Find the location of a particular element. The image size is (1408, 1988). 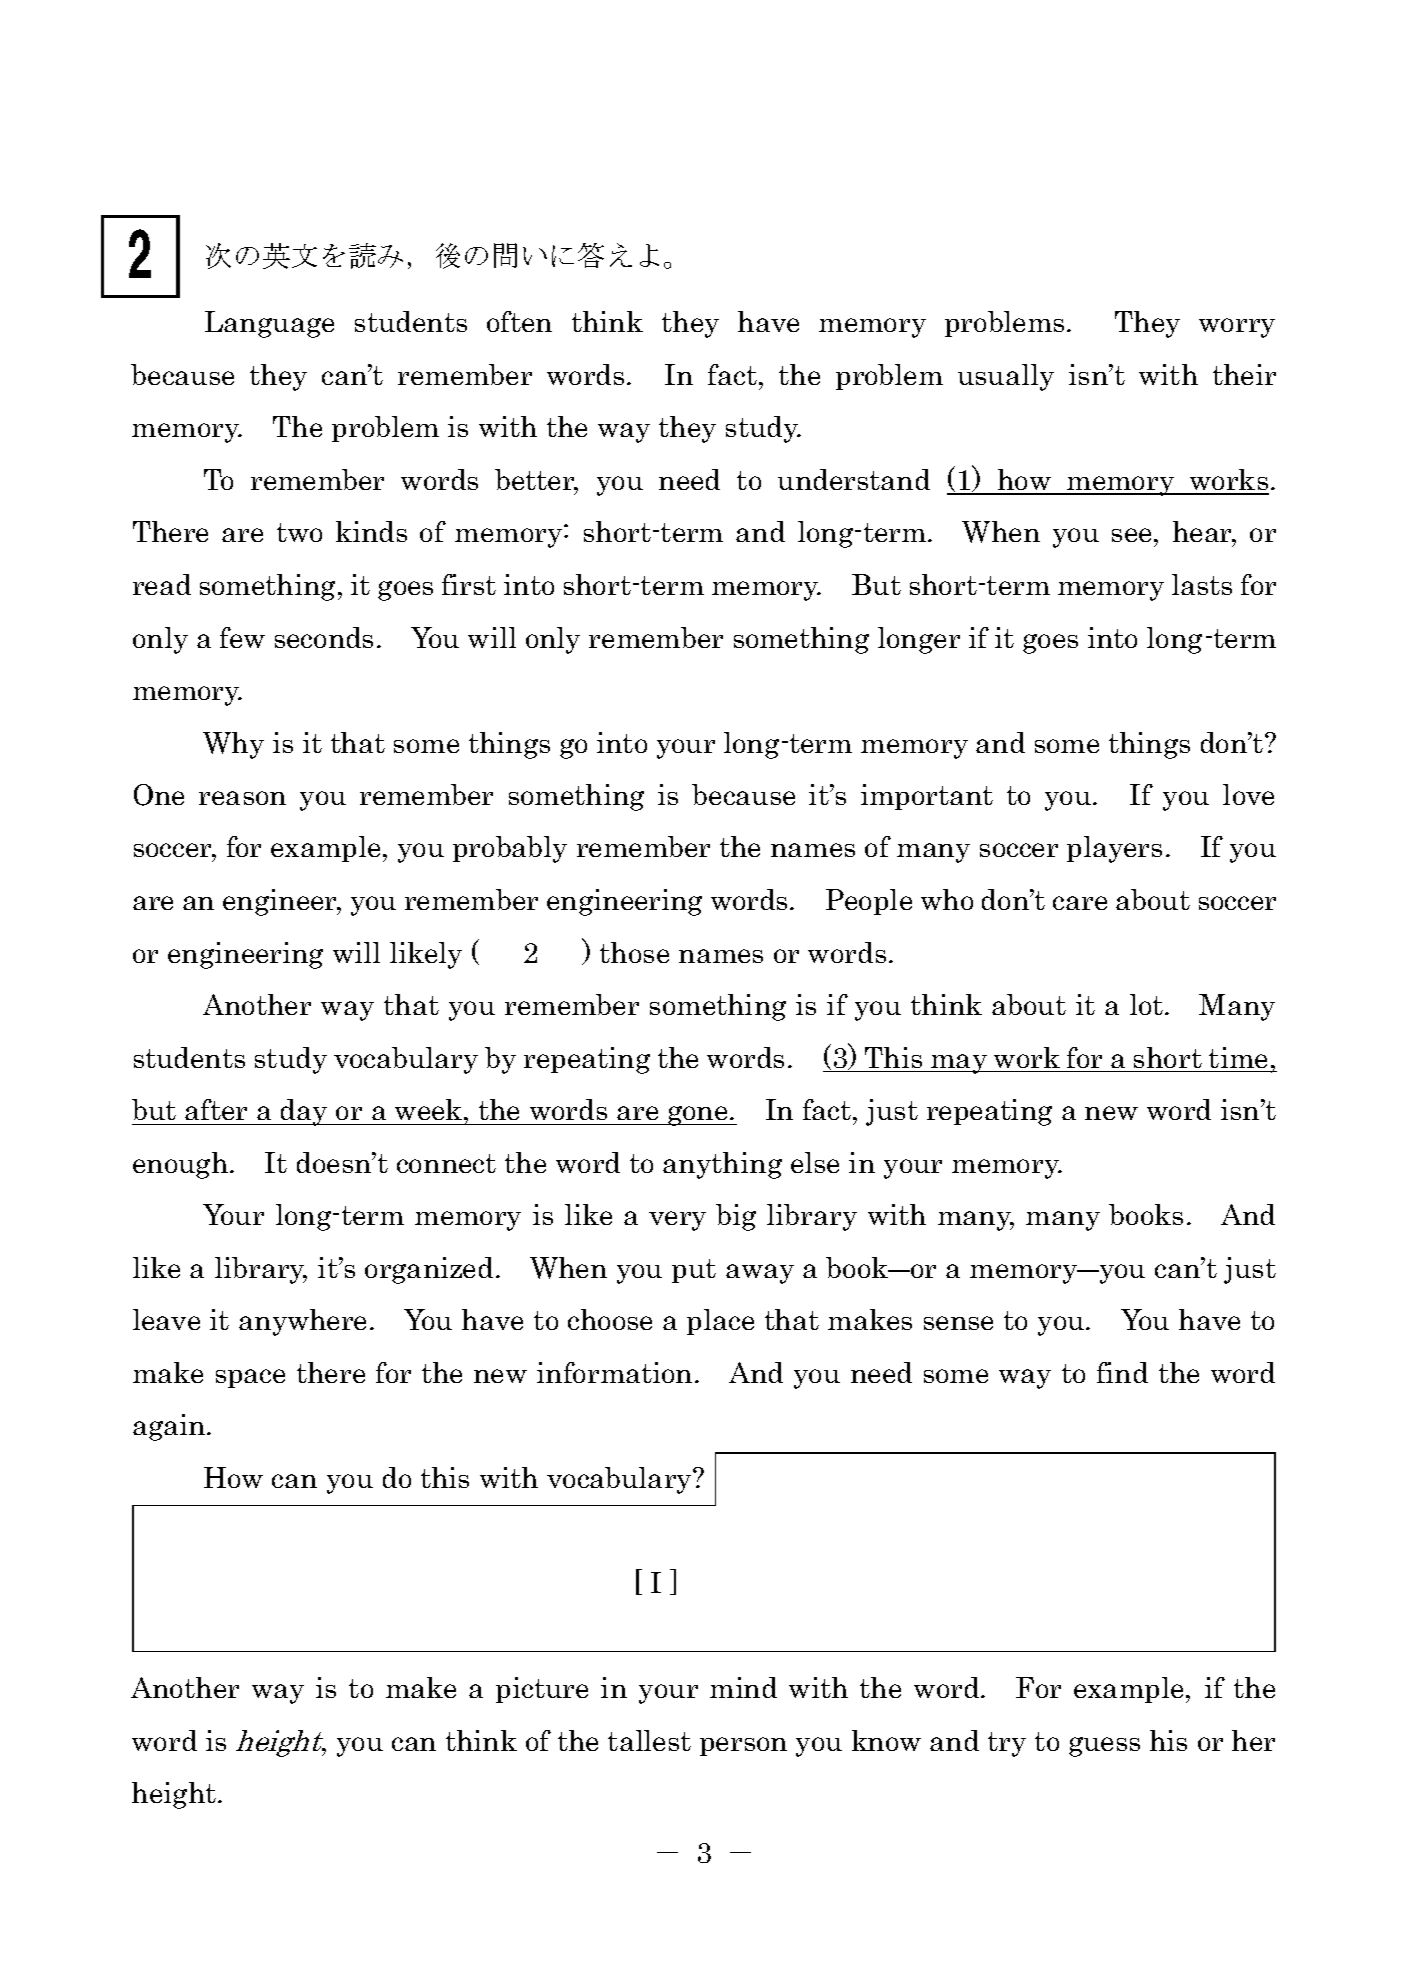

often is located at coordinates (519, 321).
